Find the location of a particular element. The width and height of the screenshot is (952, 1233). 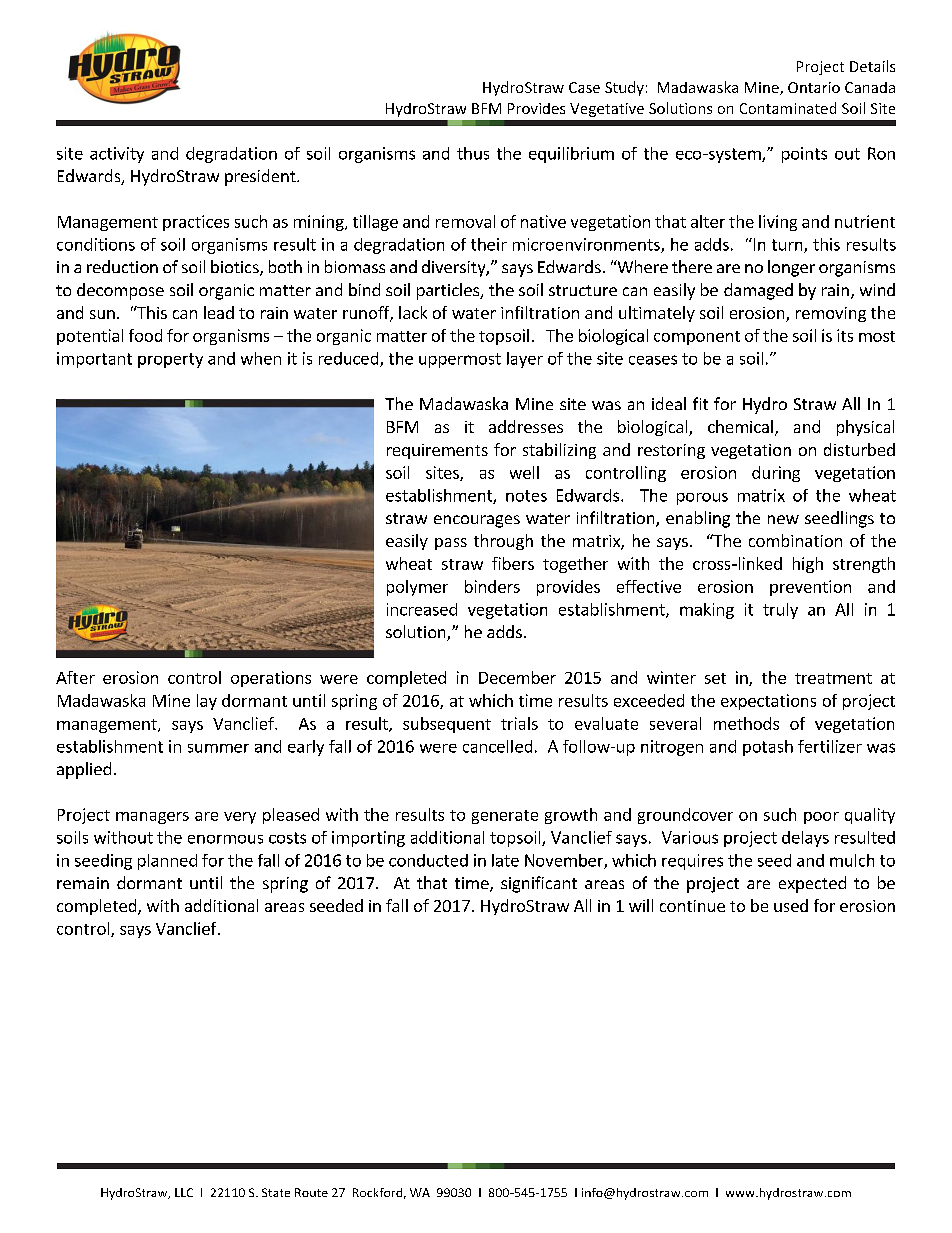

Contaminated is located at coordinates (788, 108).
